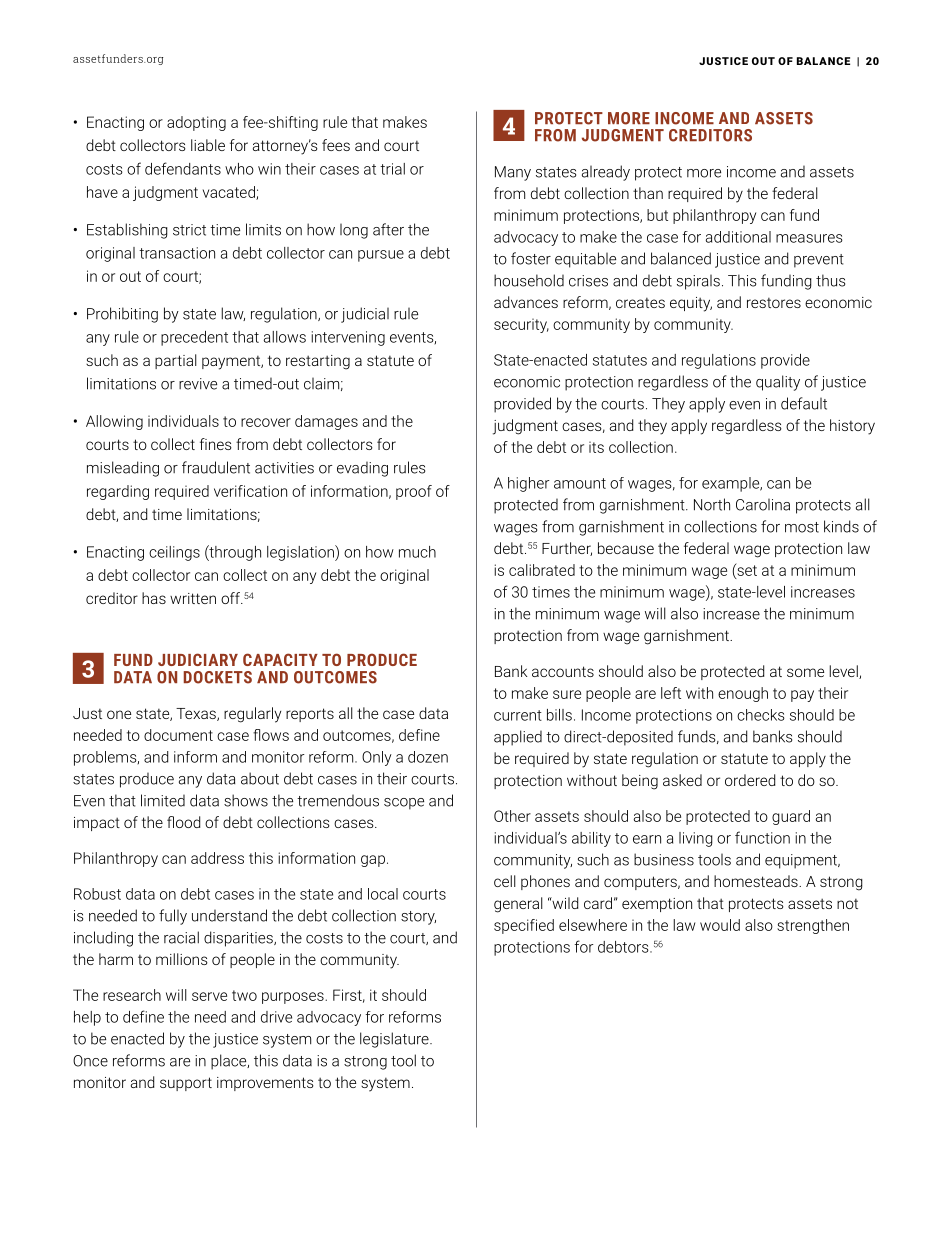 This page has height=1233, width=952. What do you see at coordinates (720, 925) in the page?
I see `would` at bounding box center [720, 925].
